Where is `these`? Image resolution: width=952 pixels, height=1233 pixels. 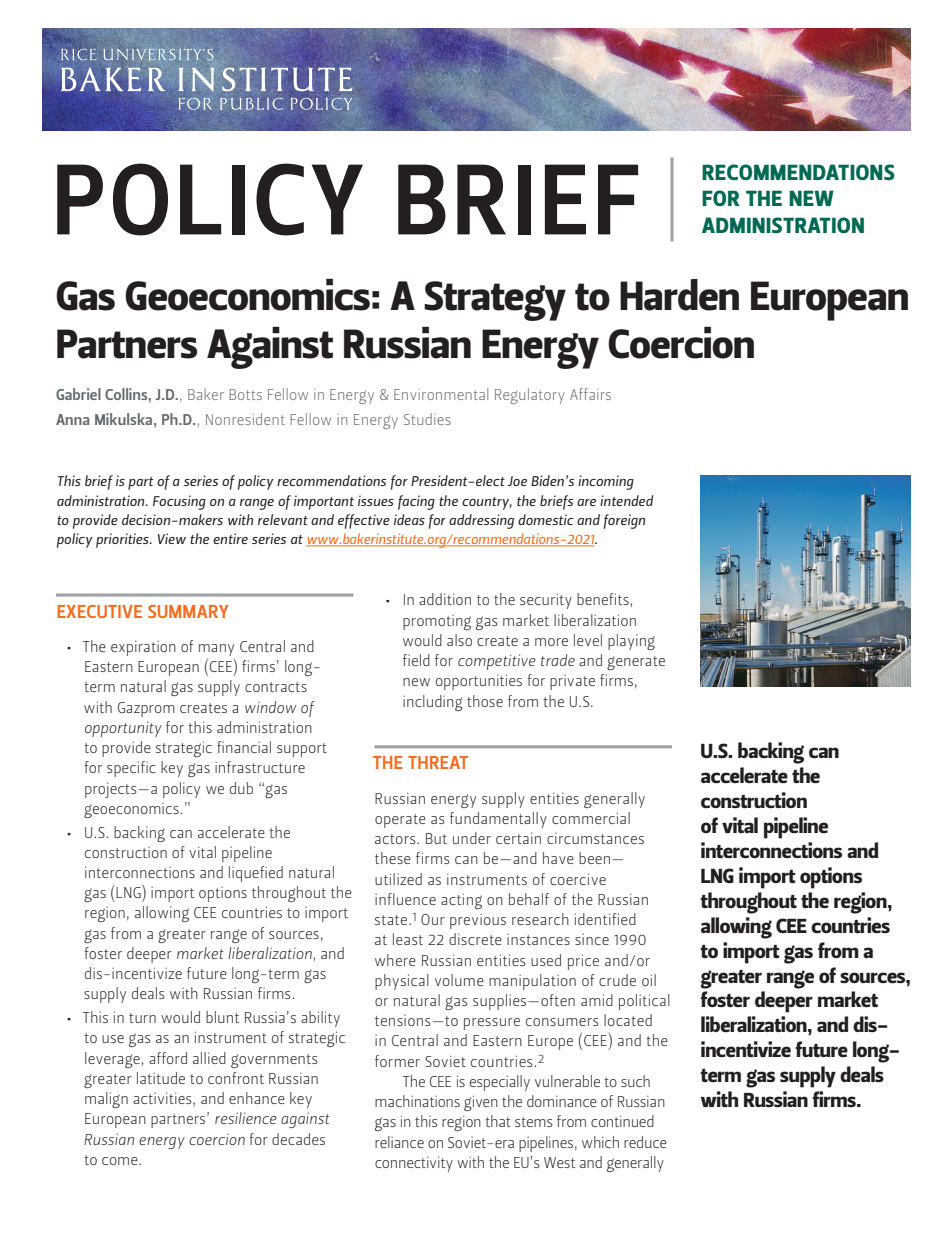
these is located at coordinates (393, 858).
